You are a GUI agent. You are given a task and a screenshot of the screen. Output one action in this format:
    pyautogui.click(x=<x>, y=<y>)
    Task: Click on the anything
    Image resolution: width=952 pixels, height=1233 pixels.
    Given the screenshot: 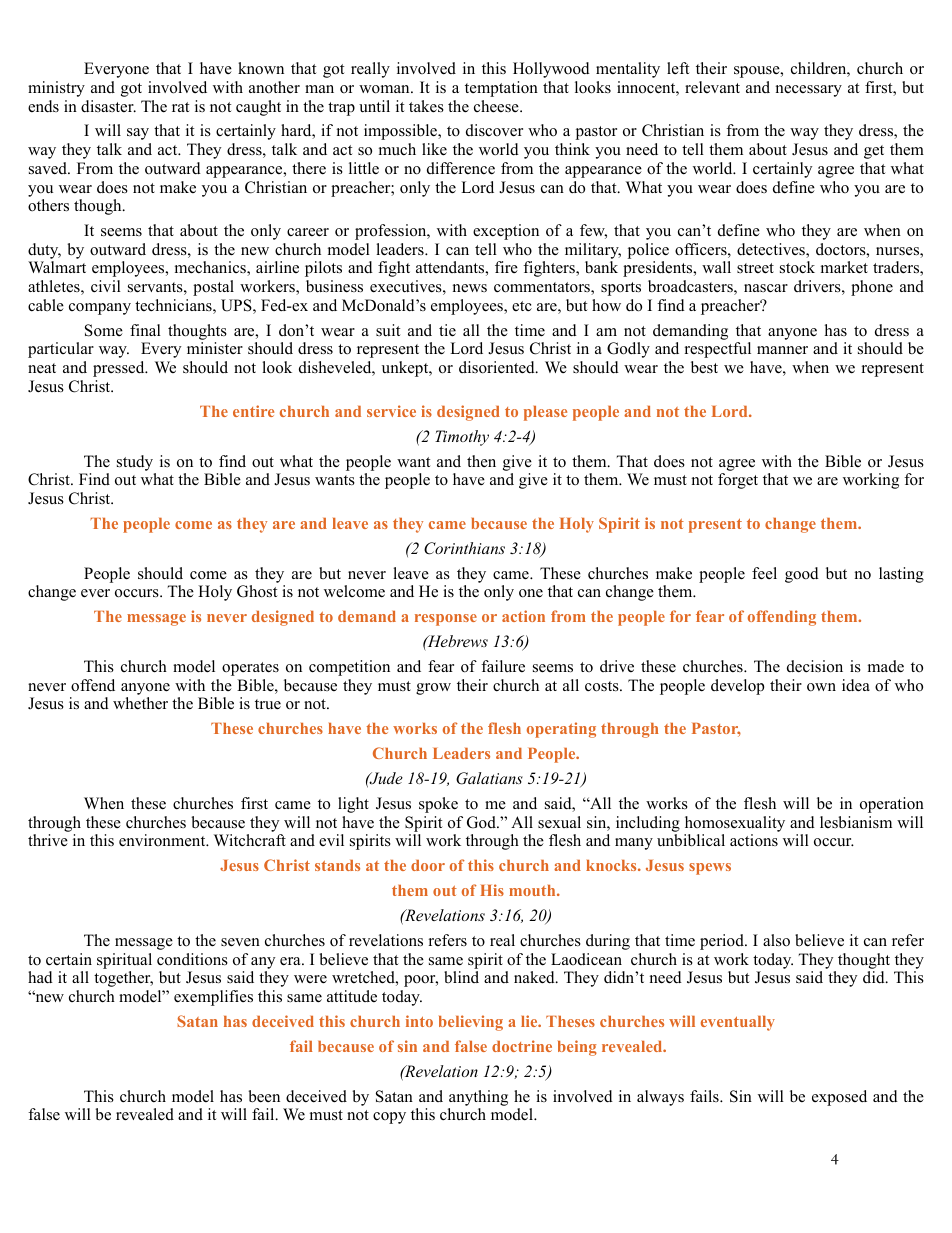 What is the action you would take?
    pyautogui.click(x=478, y=1098)
